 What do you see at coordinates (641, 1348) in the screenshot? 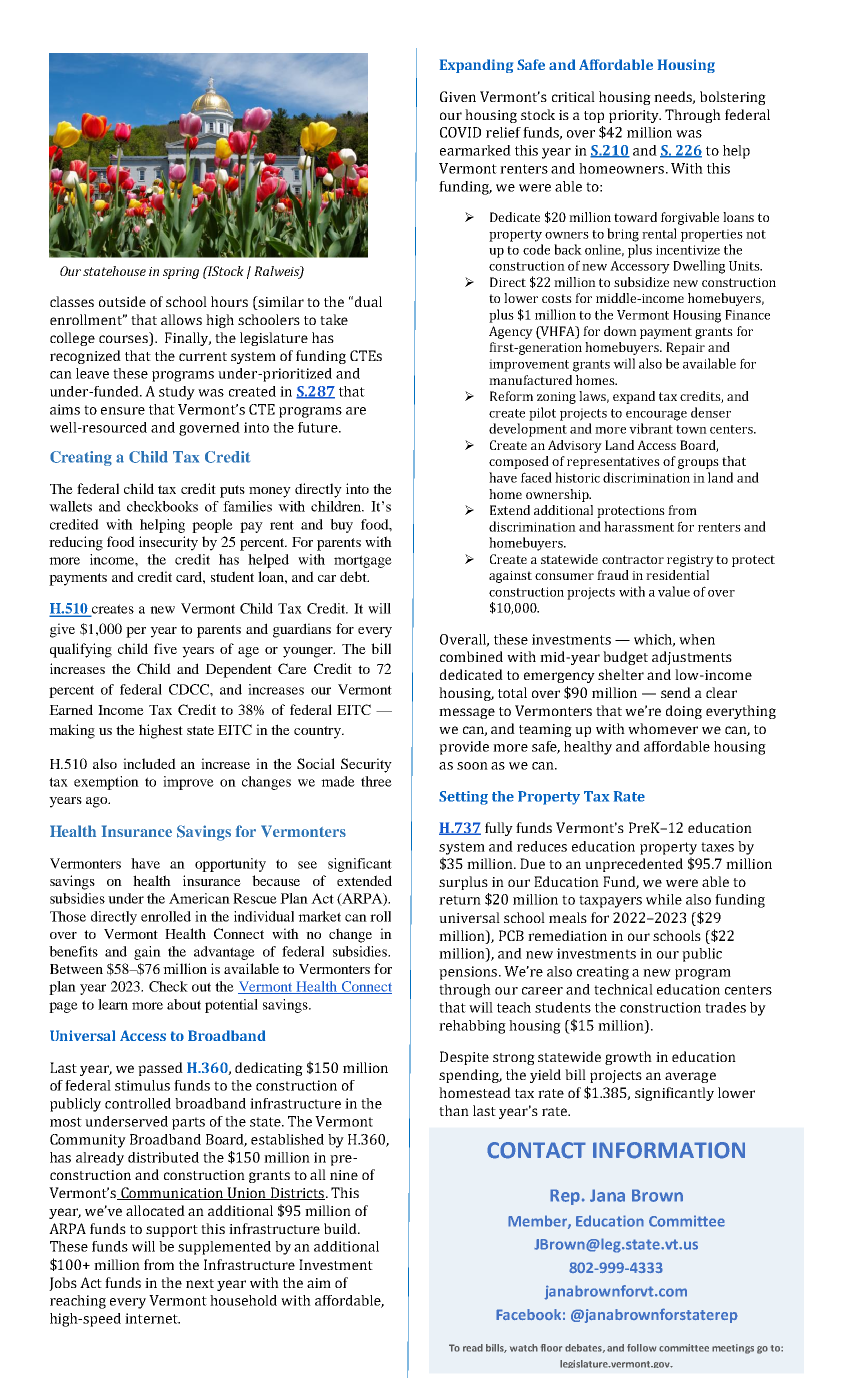
I see `follow` at bounding box center [641, 1348].
